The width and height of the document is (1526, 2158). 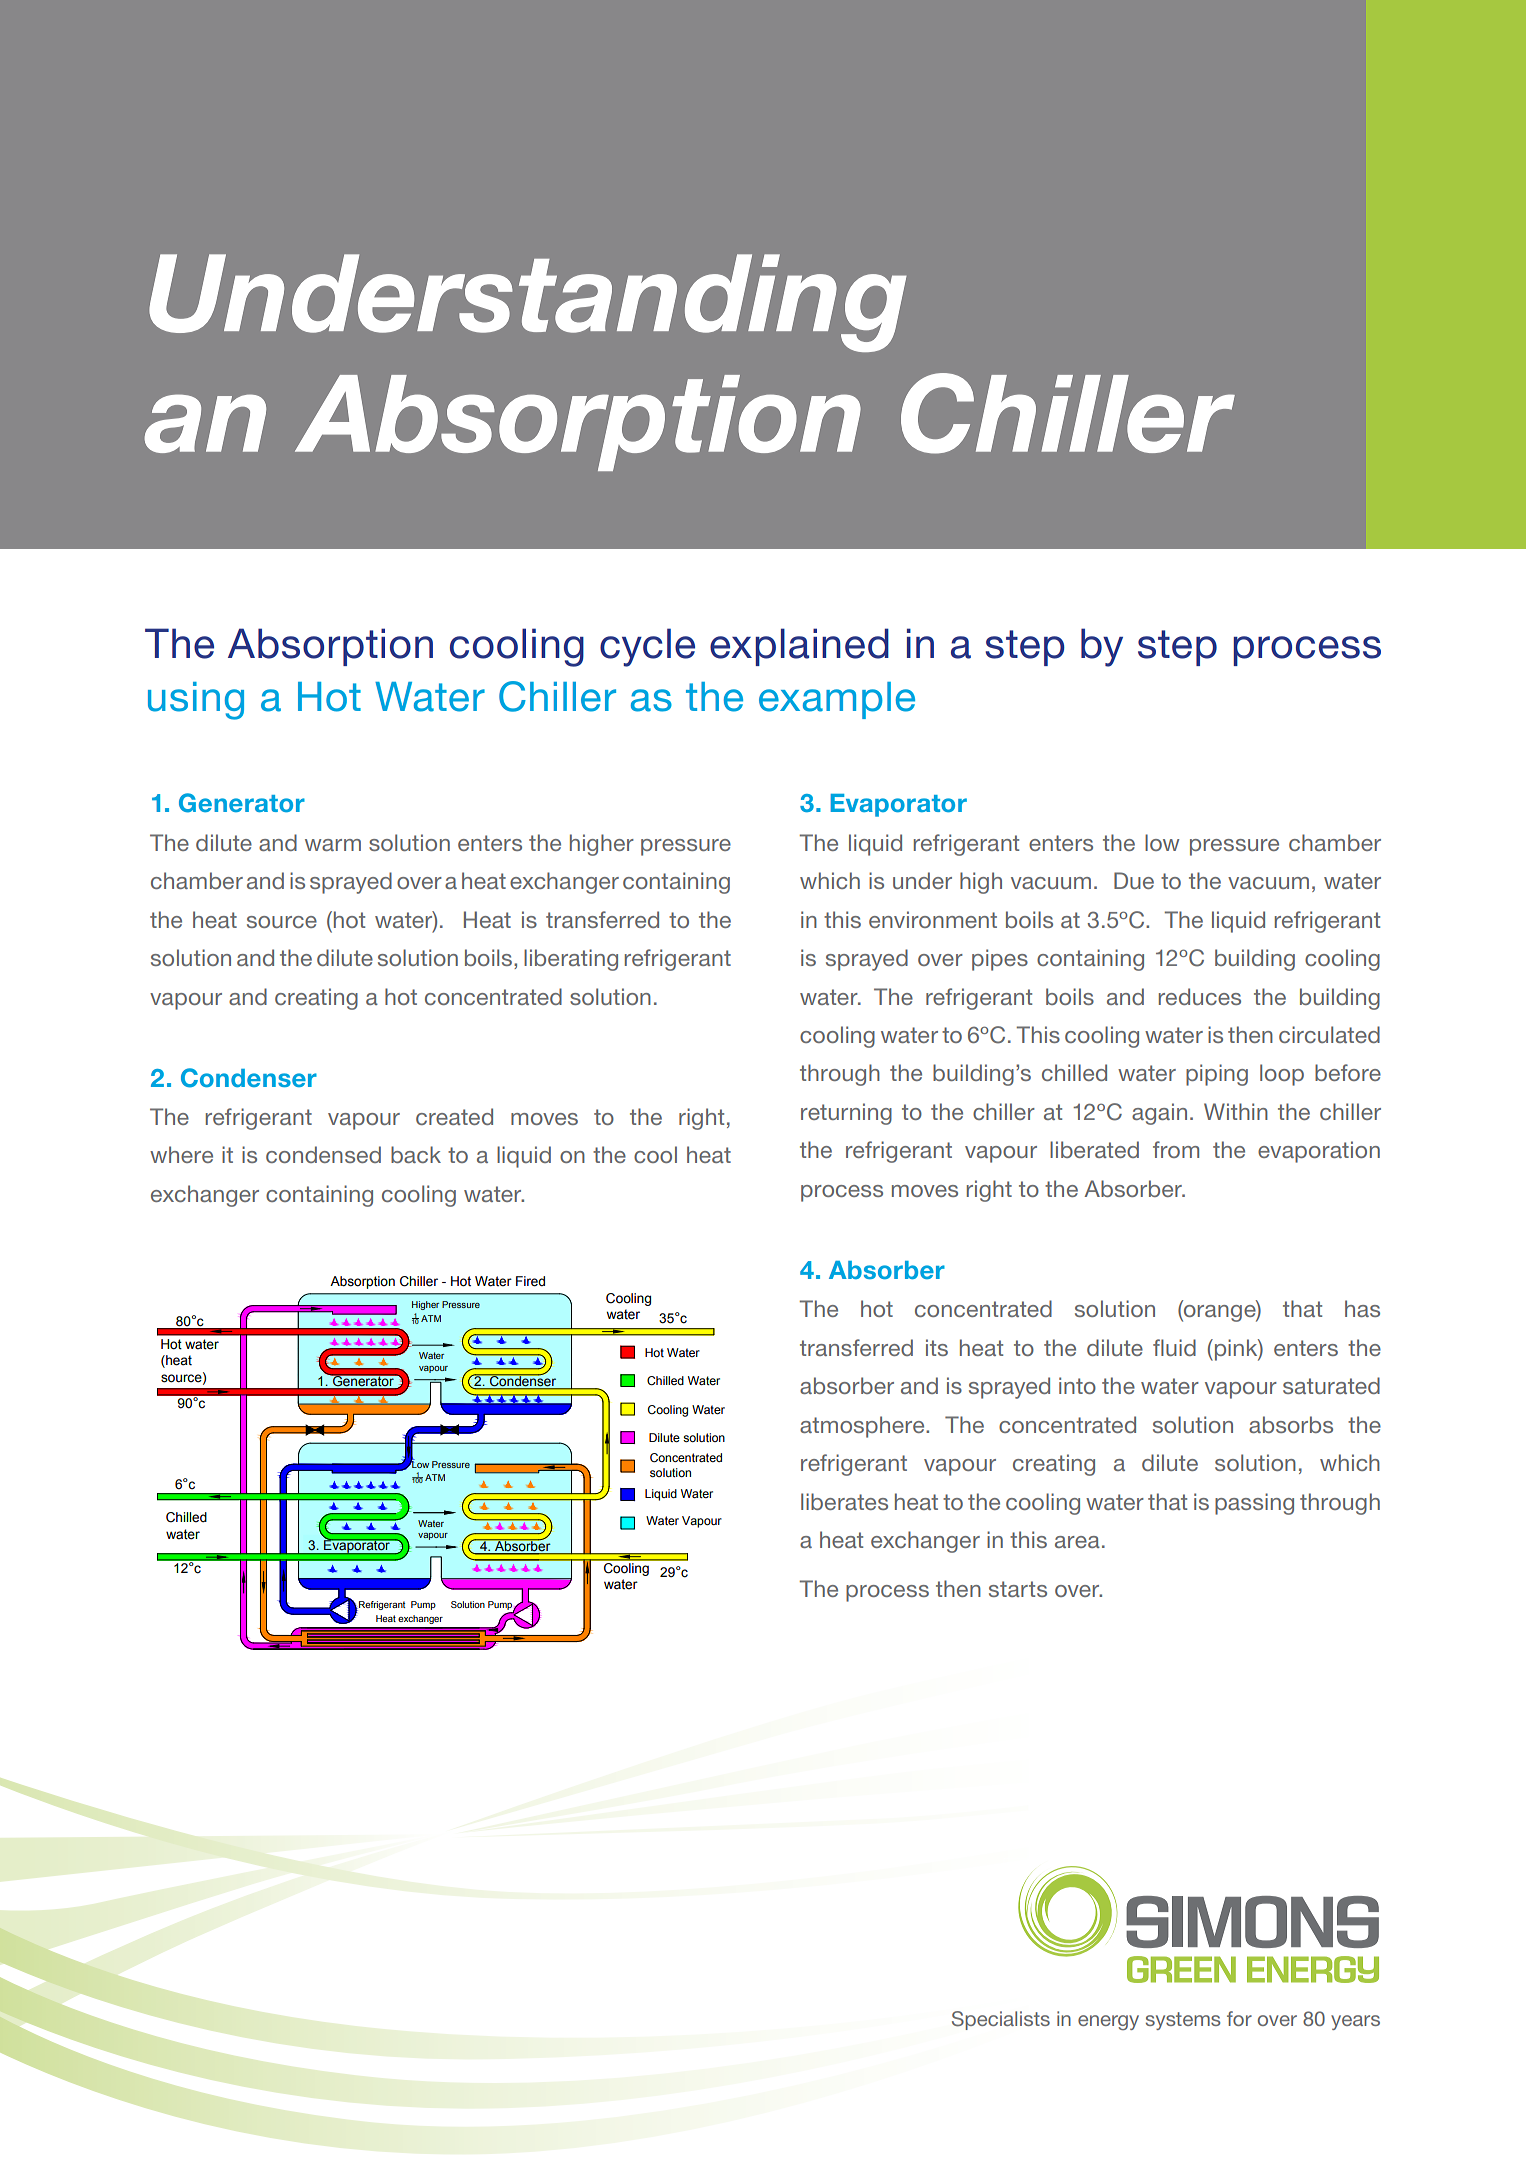 I want to click on Due, so click(x=1134, y=880).
